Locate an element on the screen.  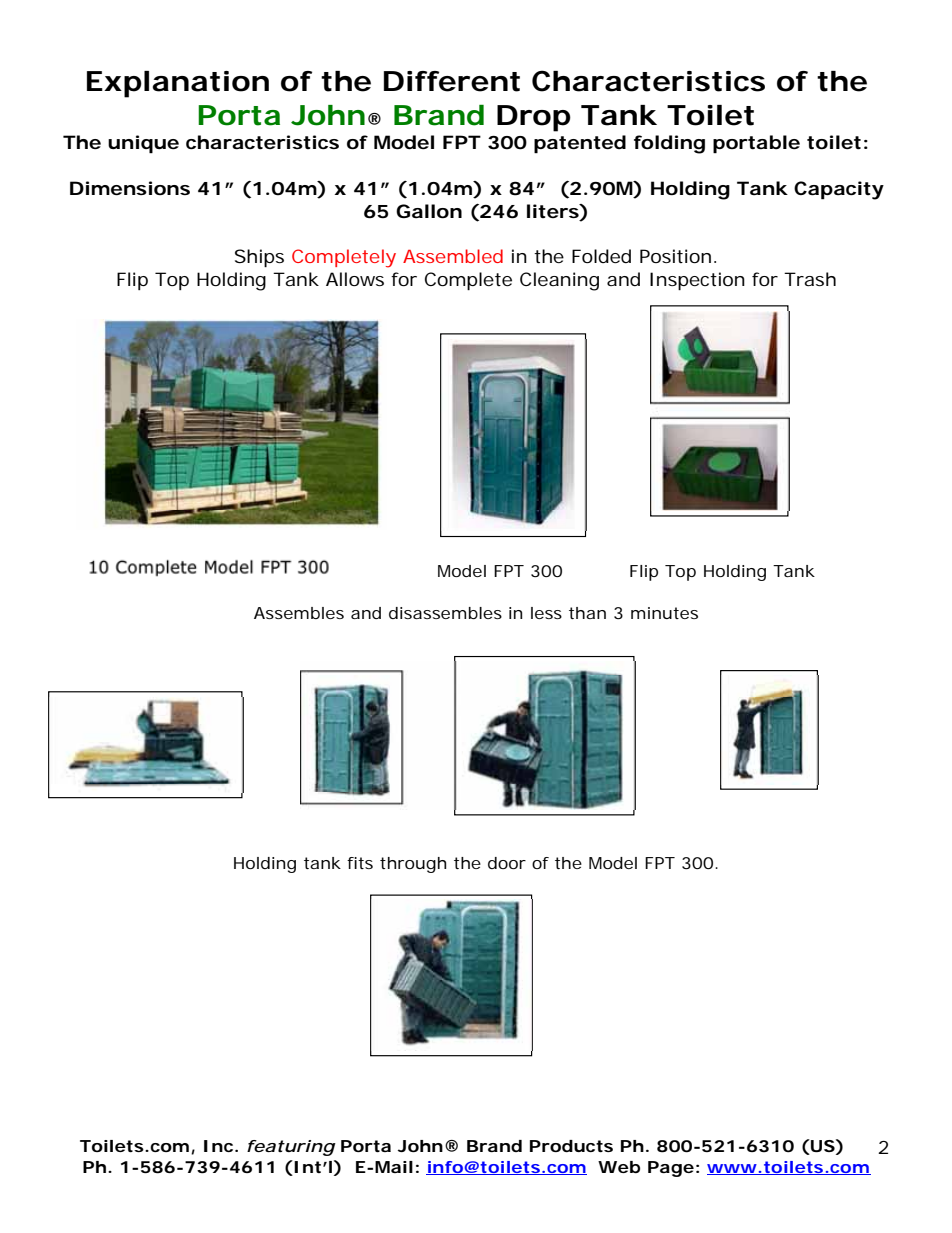
door is located at coordinates (507, 863).
